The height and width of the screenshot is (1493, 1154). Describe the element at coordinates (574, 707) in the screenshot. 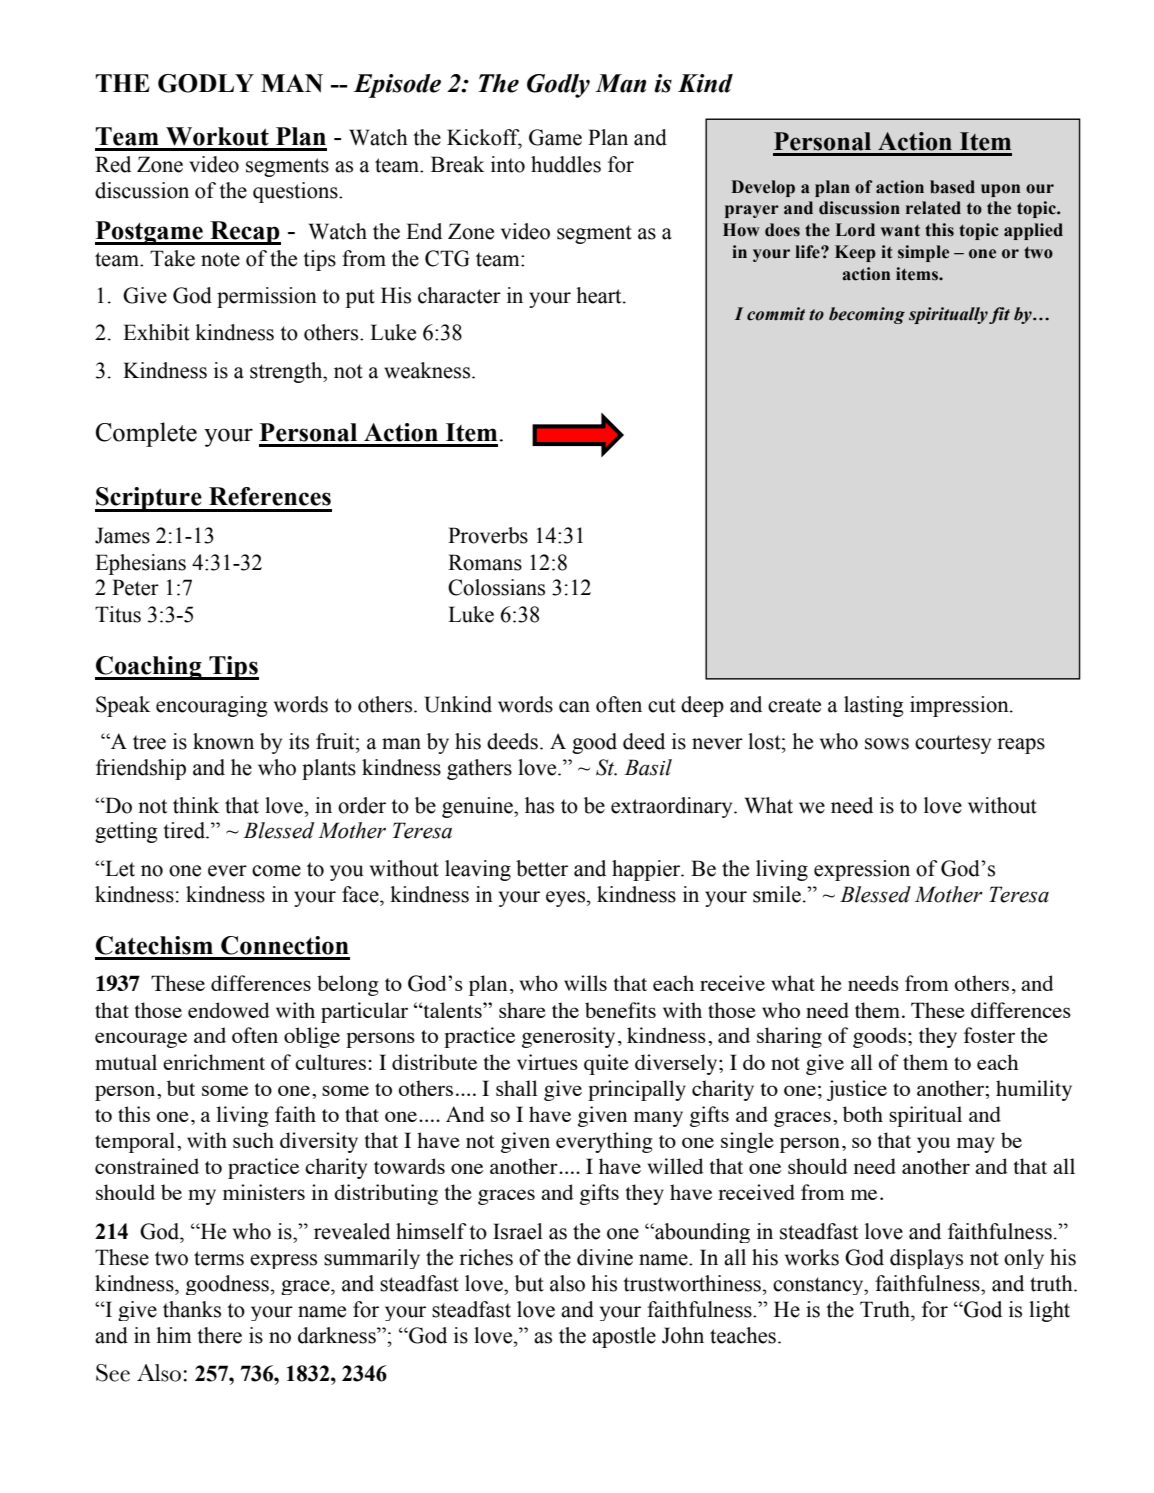

I see `can` at that location.
